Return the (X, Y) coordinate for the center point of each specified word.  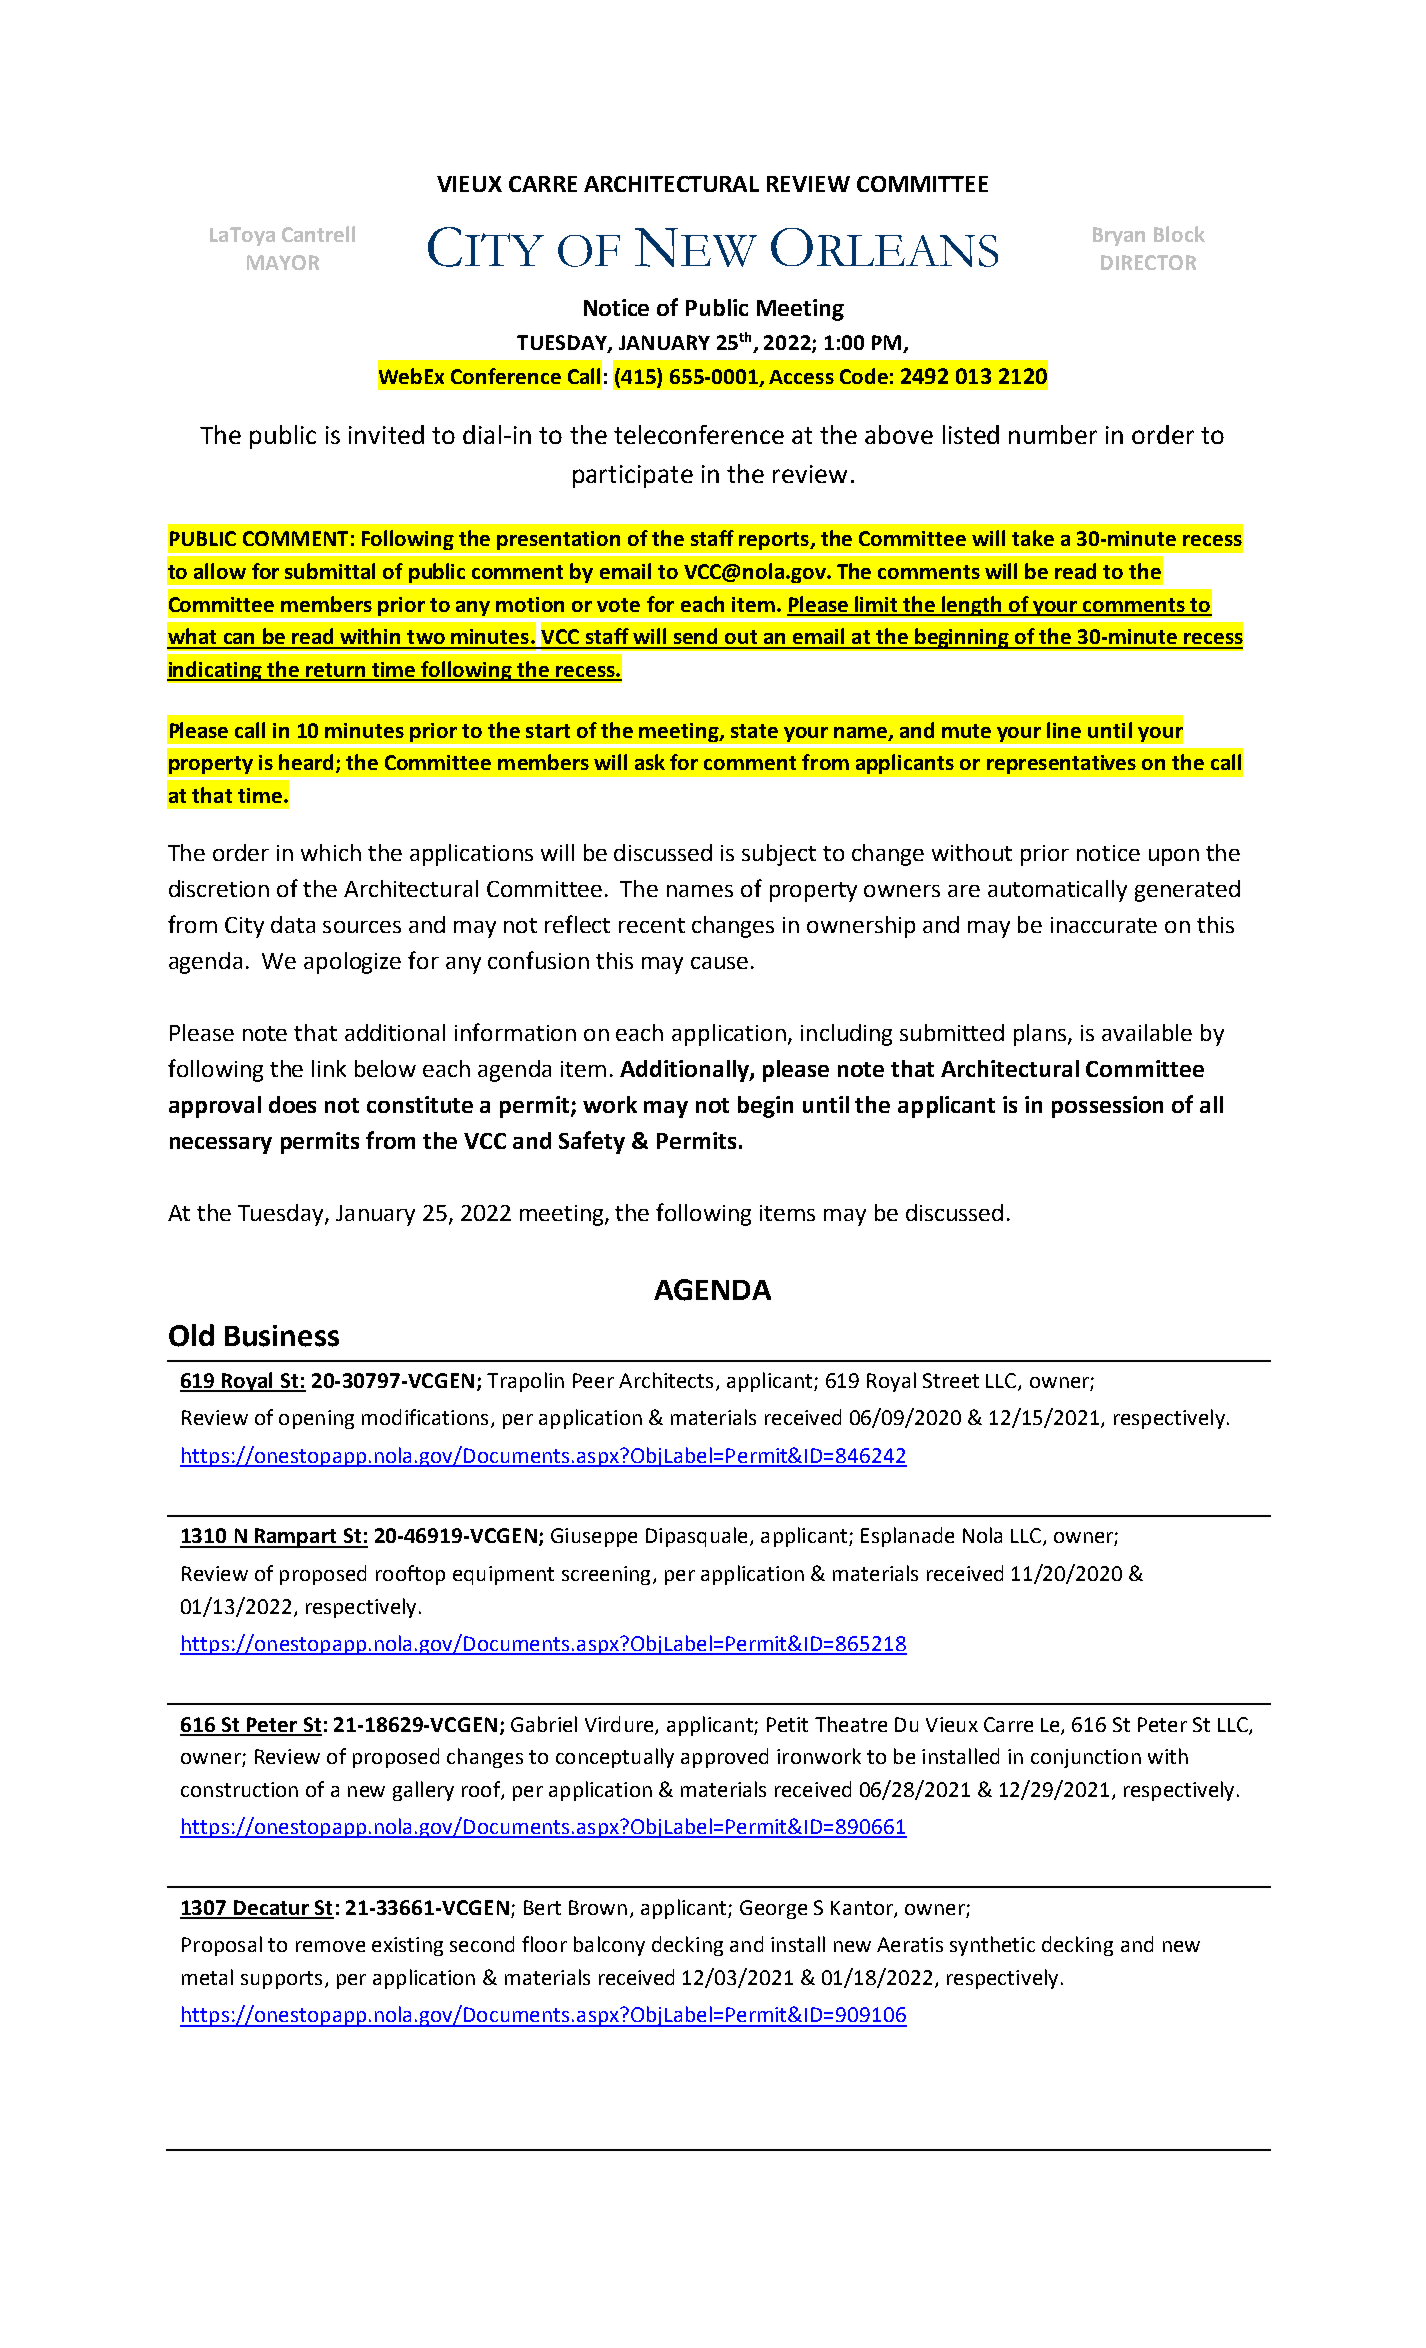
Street (951, 1380)
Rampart (295, 1538)
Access (801, 377)
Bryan (1119, 236)
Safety (592, 1142)
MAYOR (283, 262)
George (773, 1909)
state (754, 731)
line (1064, 730)
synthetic (992, 1946)
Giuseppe (594, 1537)
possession (1107, 1107)
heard (306, 762)
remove (330, 1946)
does (292, 1104)
